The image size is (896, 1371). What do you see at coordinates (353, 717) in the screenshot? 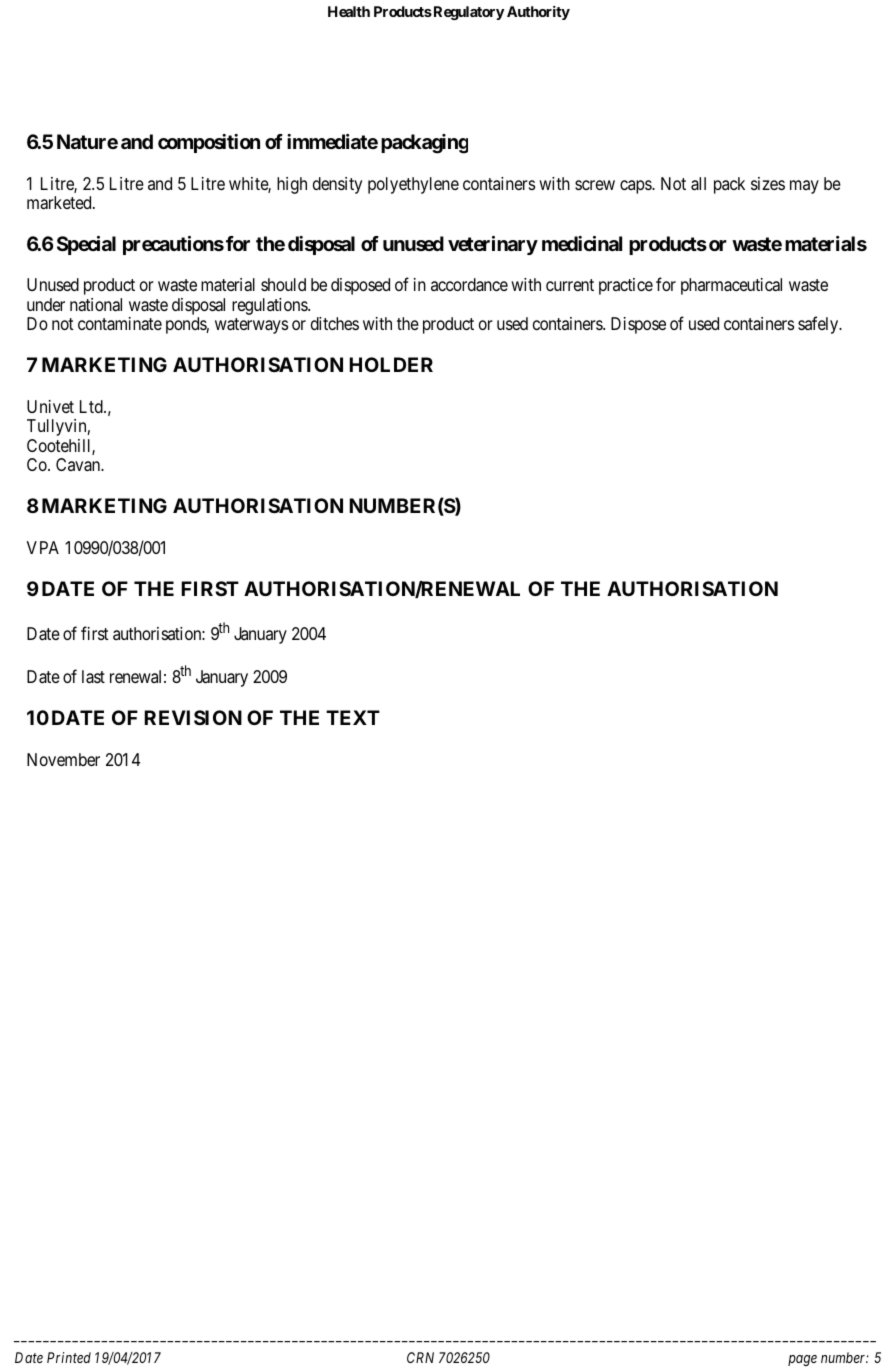
I see `TEXT` at bounding box center [353, 717].
